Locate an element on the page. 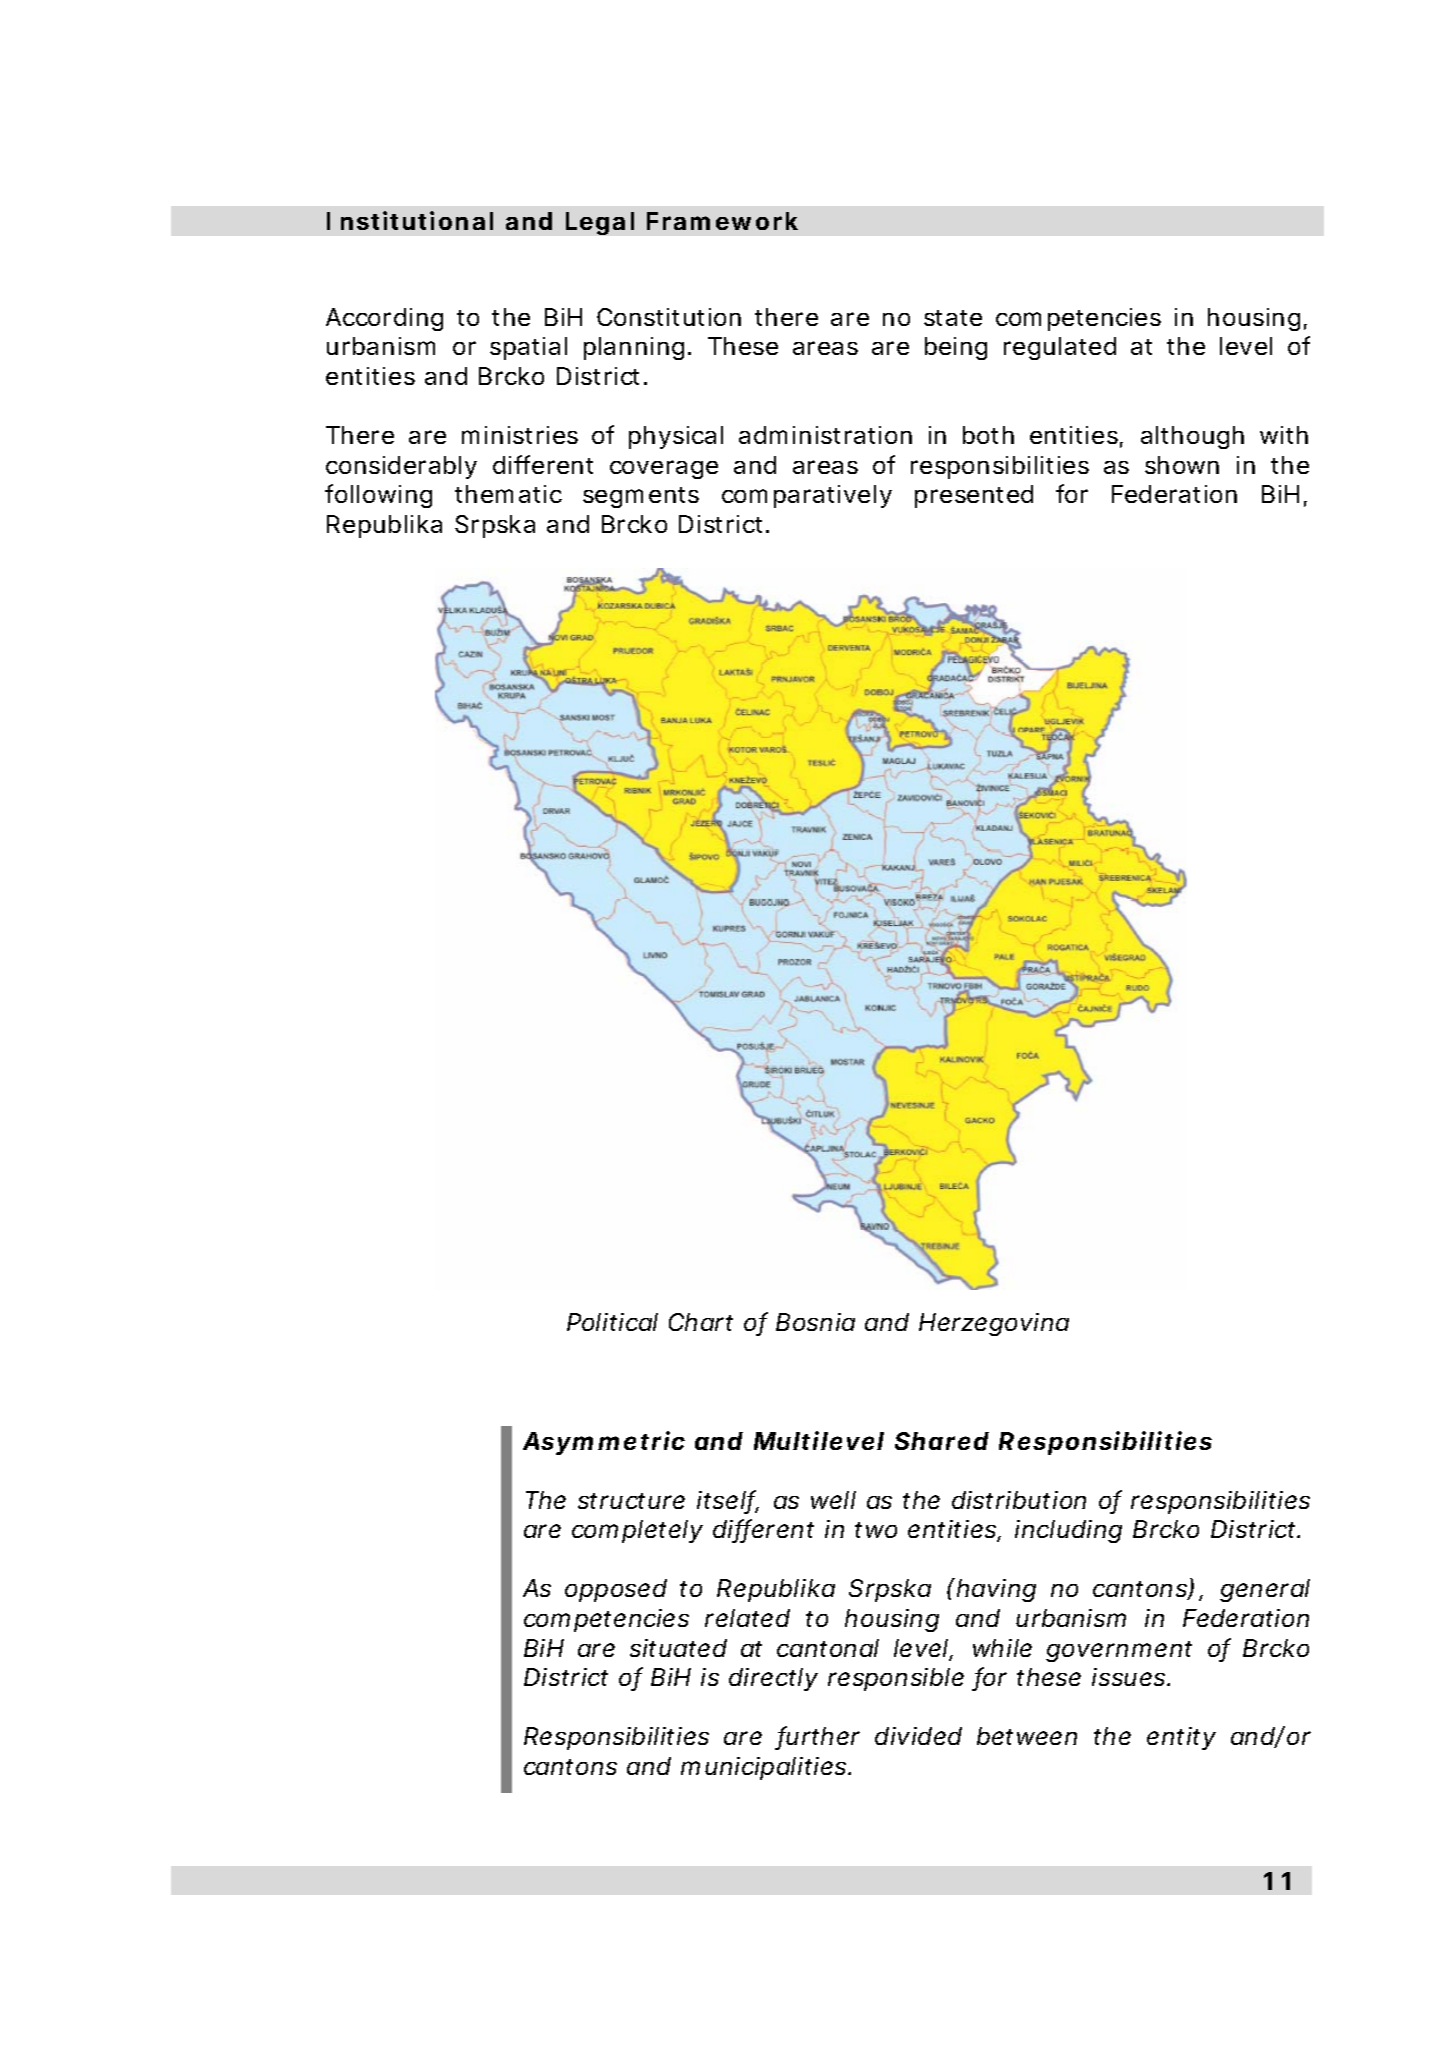 This page has width=1448, height=2049. Asymmetric is located at coordinates (604, 1443).
